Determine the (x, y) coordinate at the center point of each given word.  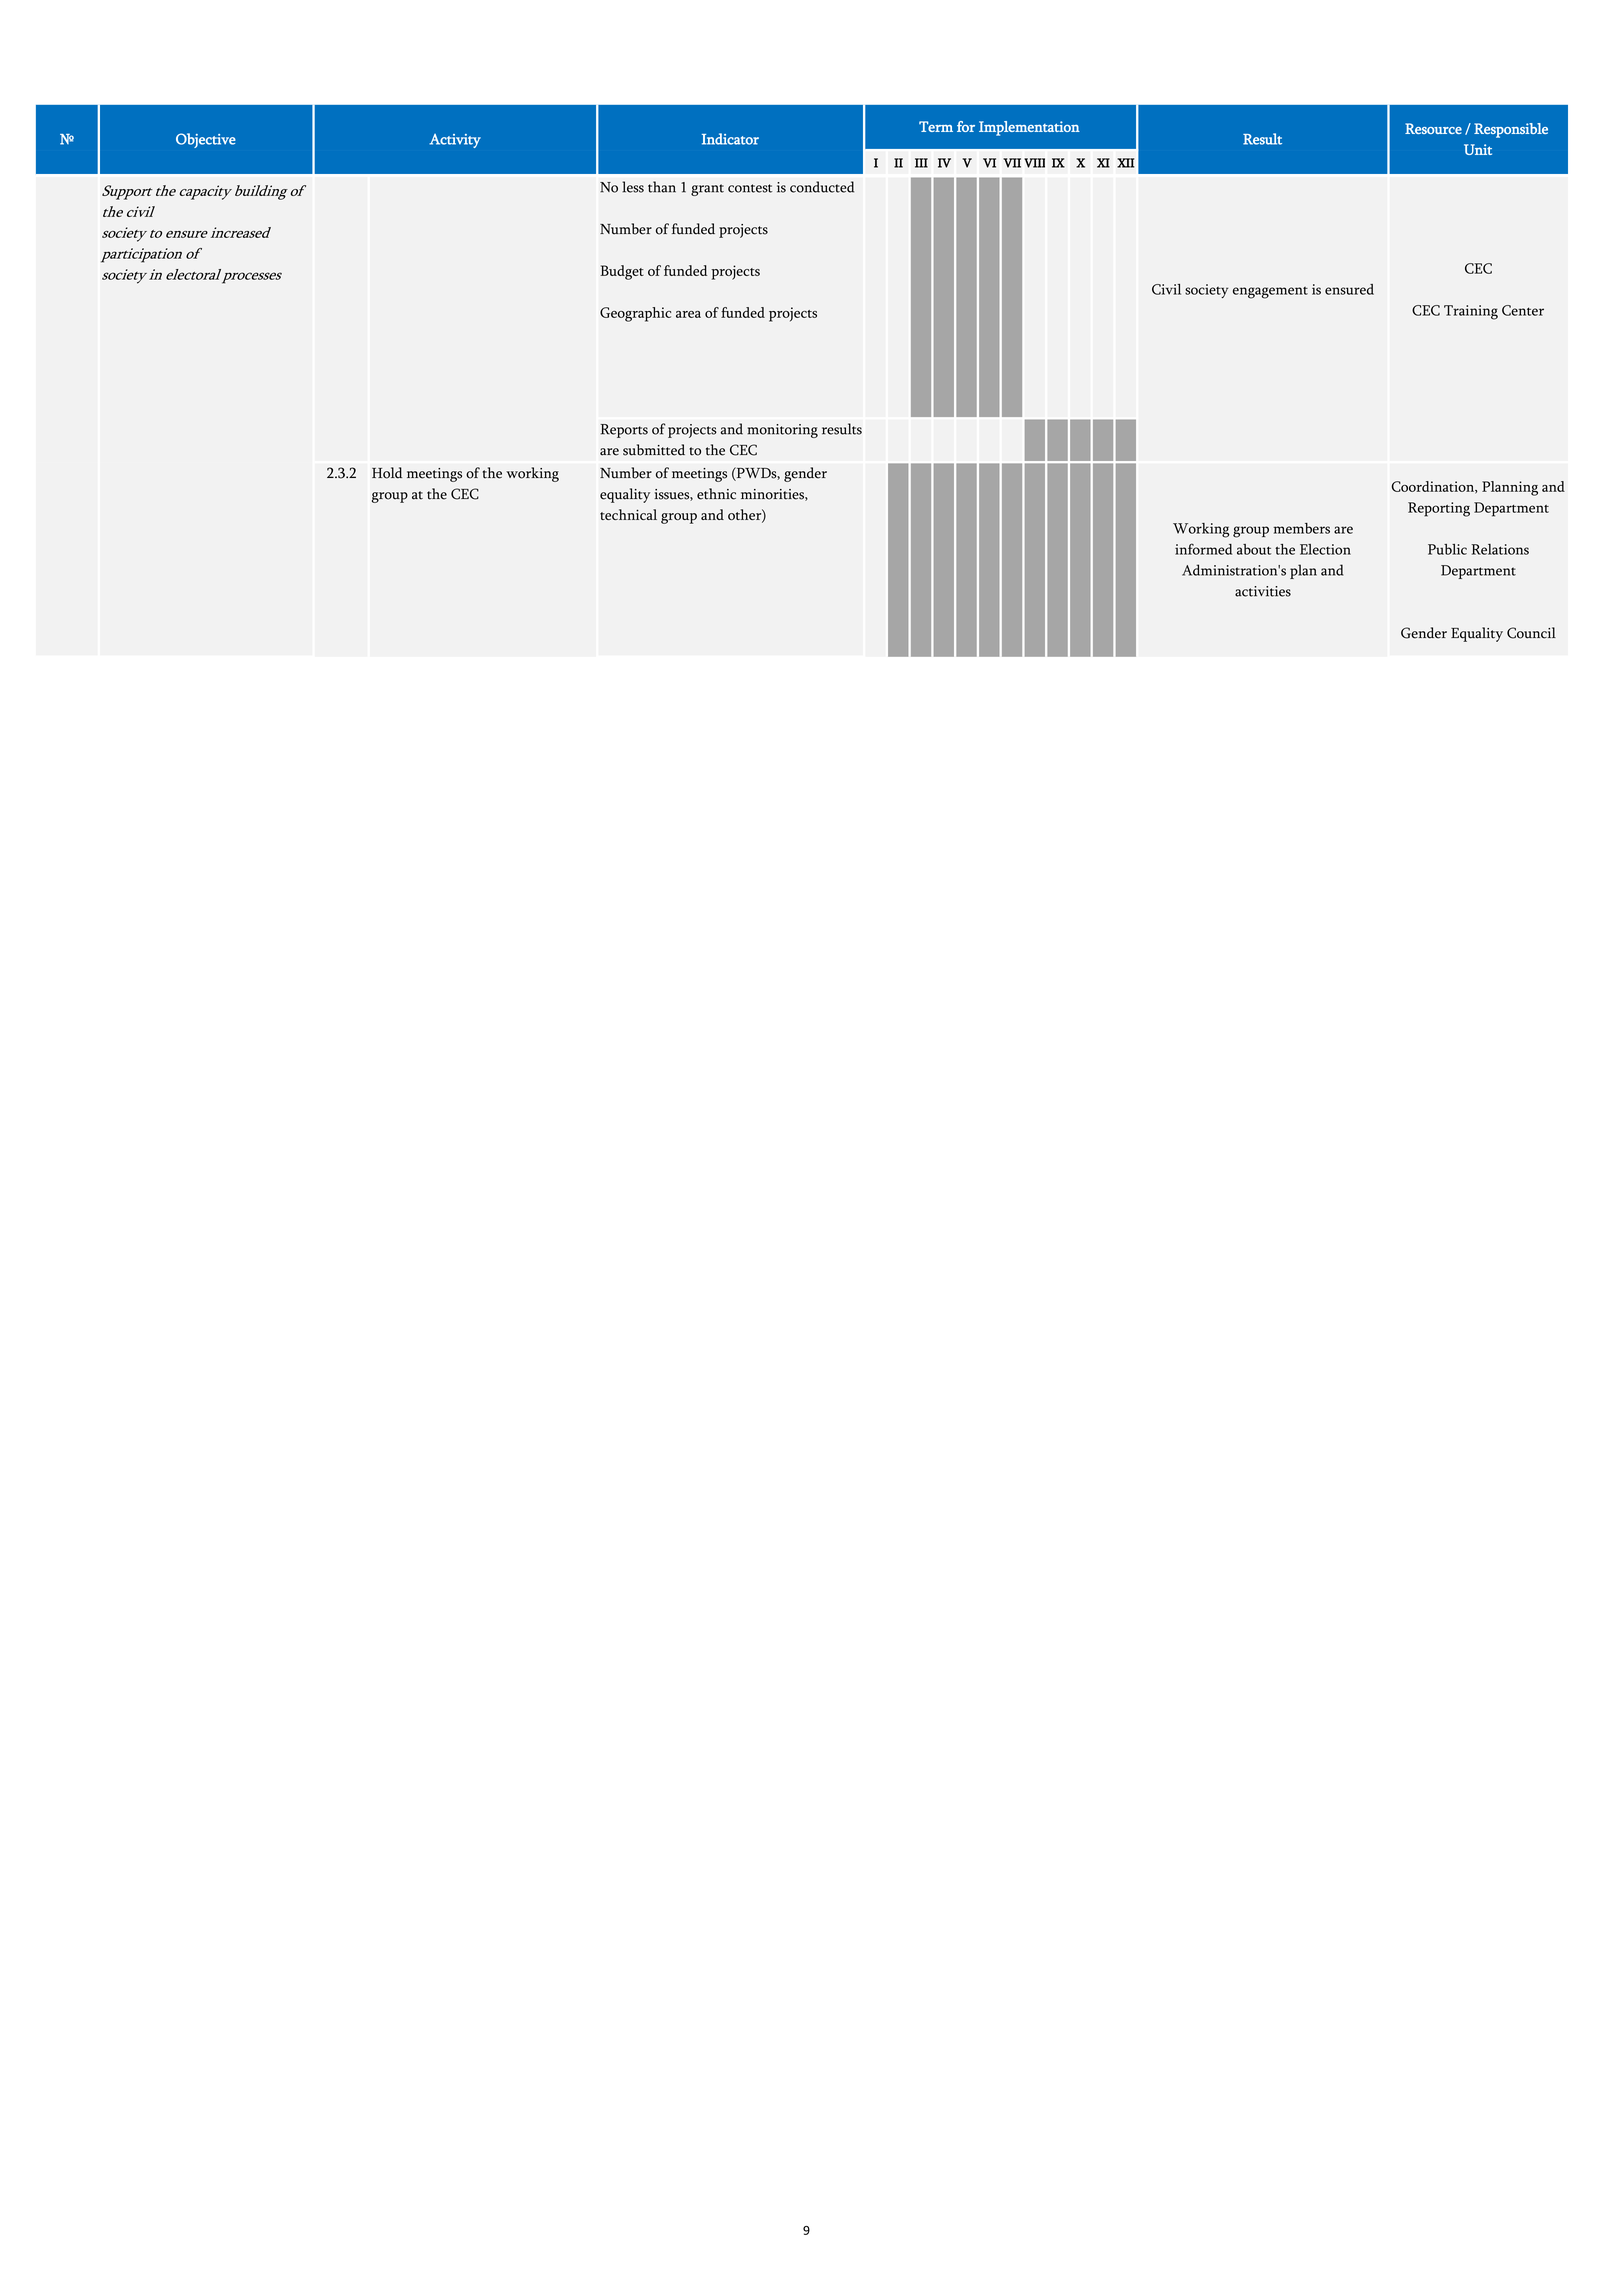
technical (628, 514)
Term (936, 126)
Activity (455, 141)
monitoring (783, 431)
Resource (1433, 128)
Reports (624, 431)
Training (1471, 312)
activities (1263, 591)
